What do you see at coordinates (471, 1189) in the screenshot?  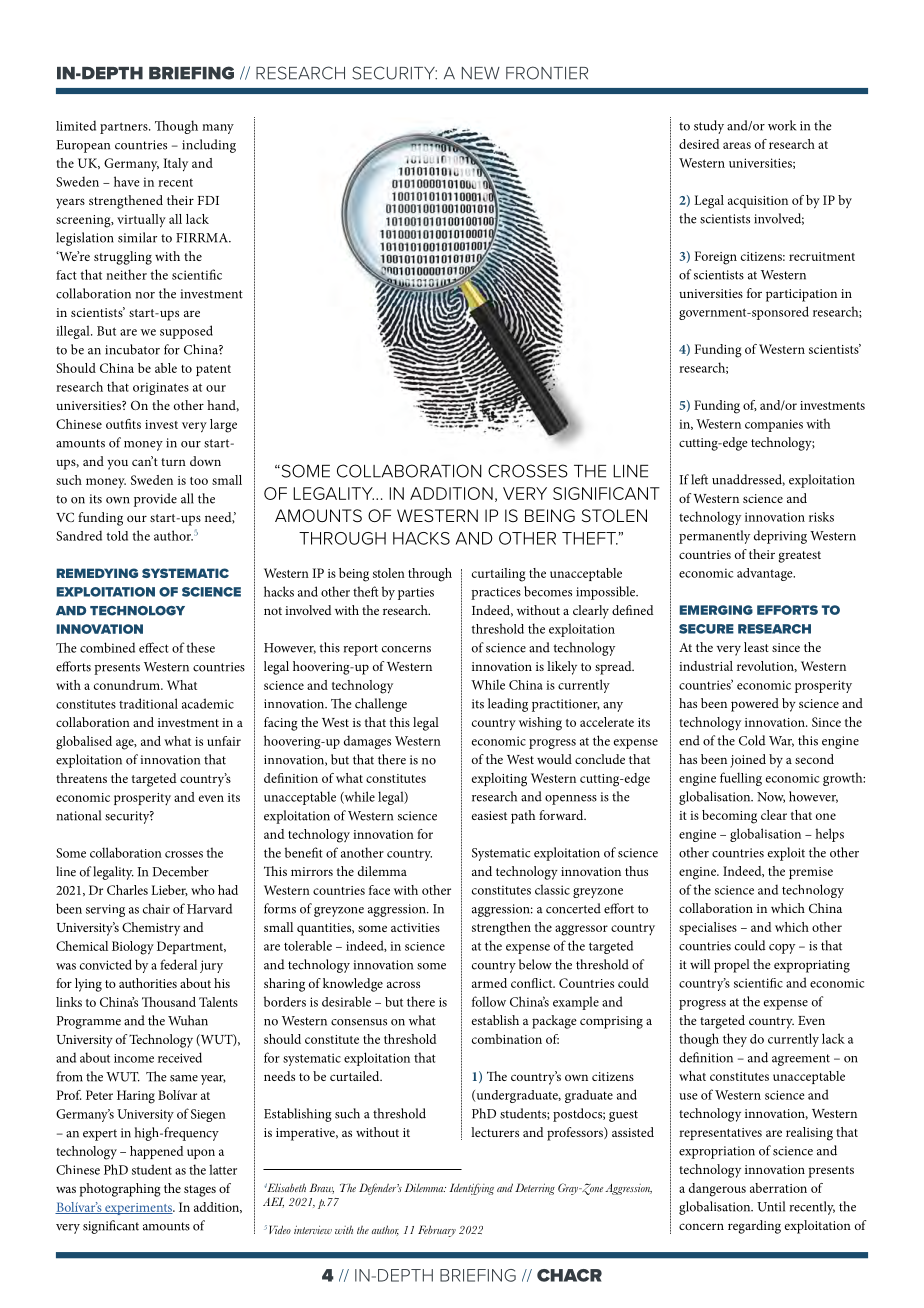 I see `Identifying` at bounding box center [471, 1189].
